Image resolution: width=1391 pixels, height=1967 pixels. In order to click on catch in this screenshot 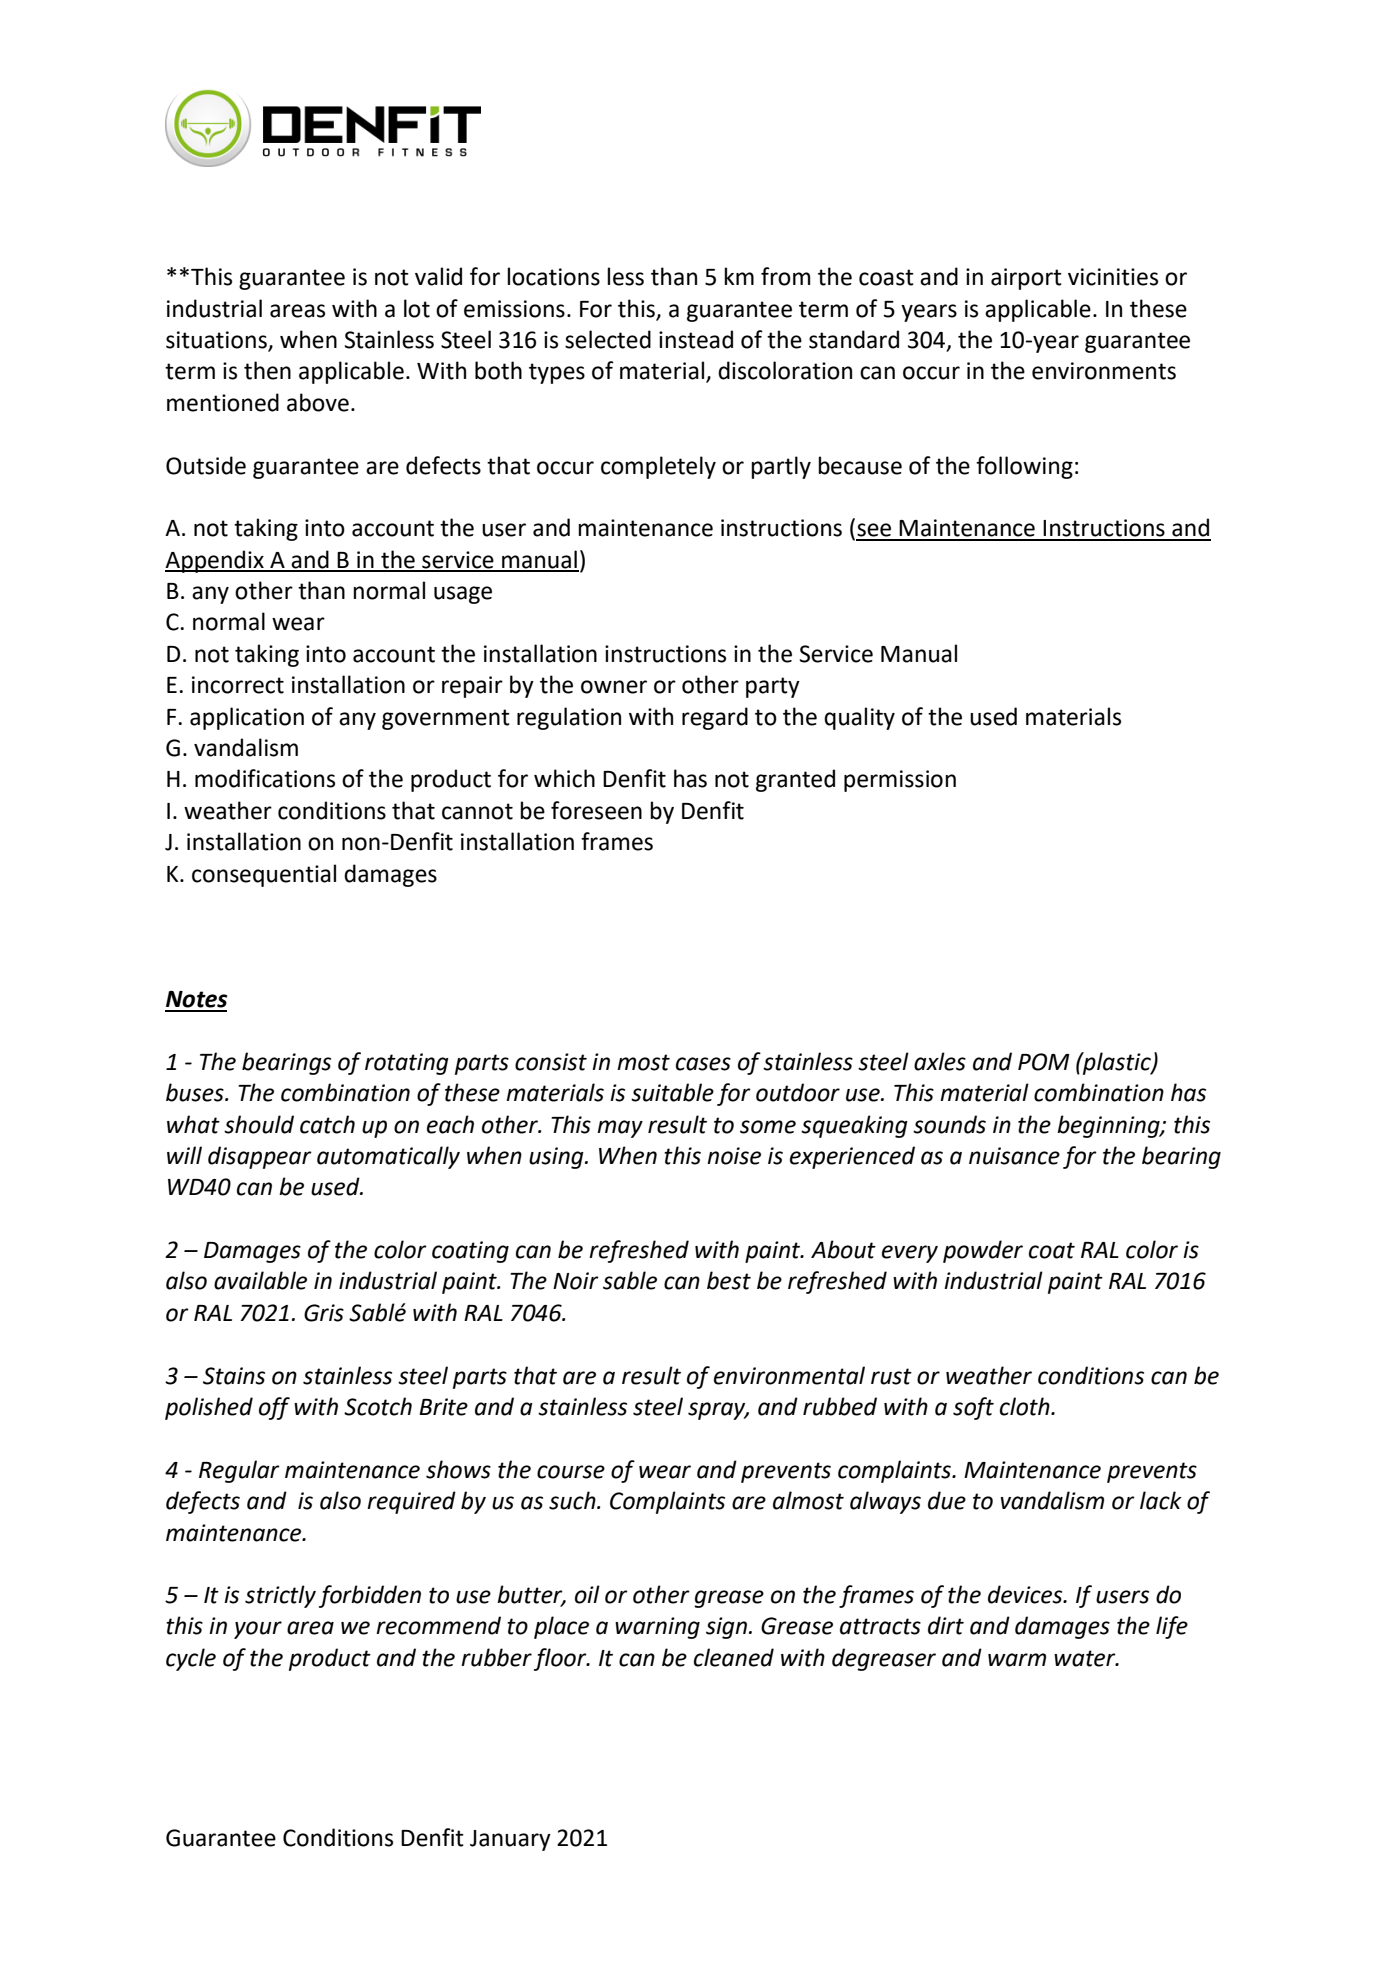, I will do `click(327, 1124)`.
